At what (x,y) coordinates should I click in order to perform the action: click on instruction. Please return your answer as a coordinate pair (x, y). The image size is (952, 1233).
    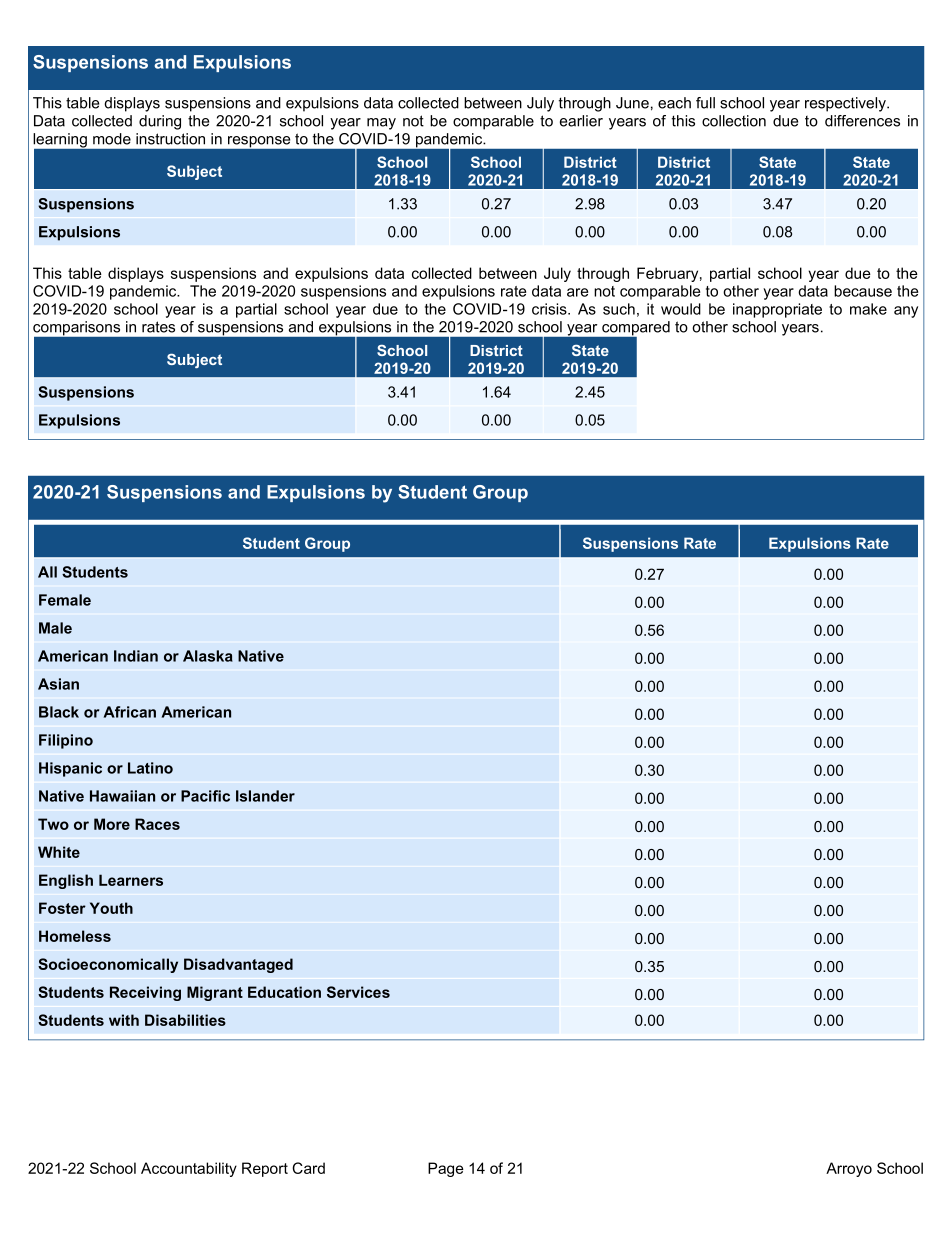
    Looking at the image, I should click on (170, 139).
